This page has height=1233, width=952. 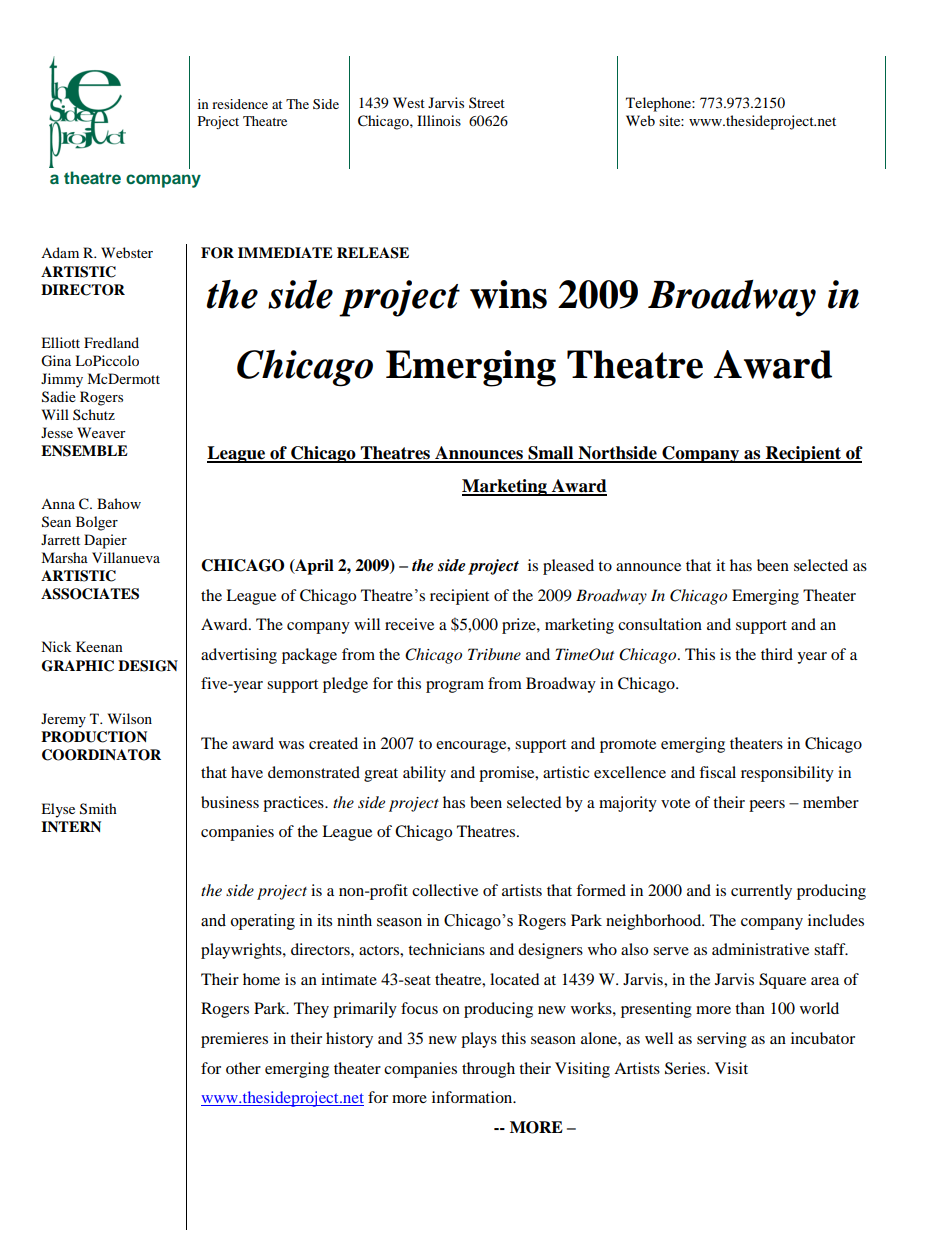 I want to click on other, so click(x=243, y=1068).
